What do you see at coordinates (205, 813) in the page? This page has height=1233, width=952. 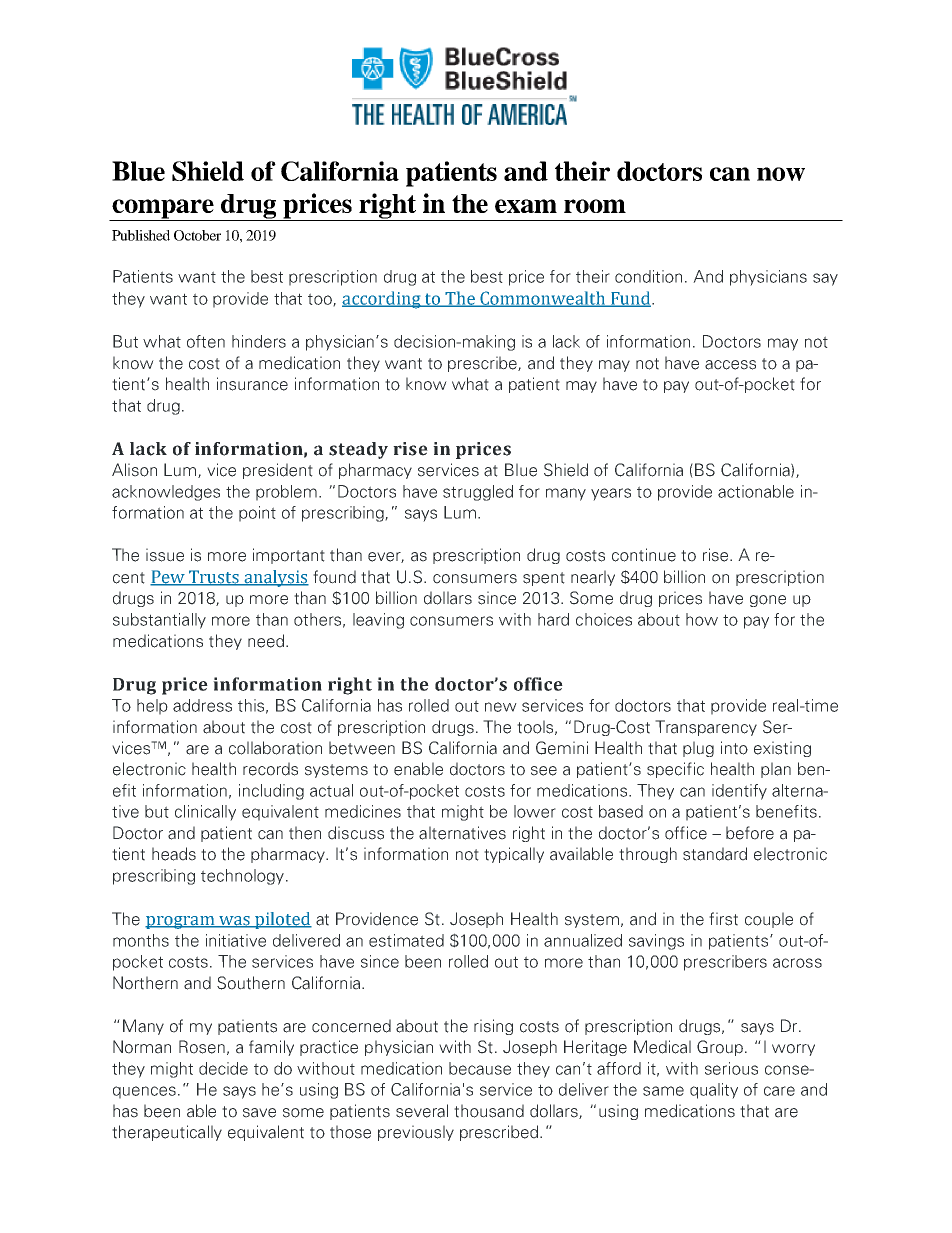 I see `clinically` at bounding box center [205, 813].
